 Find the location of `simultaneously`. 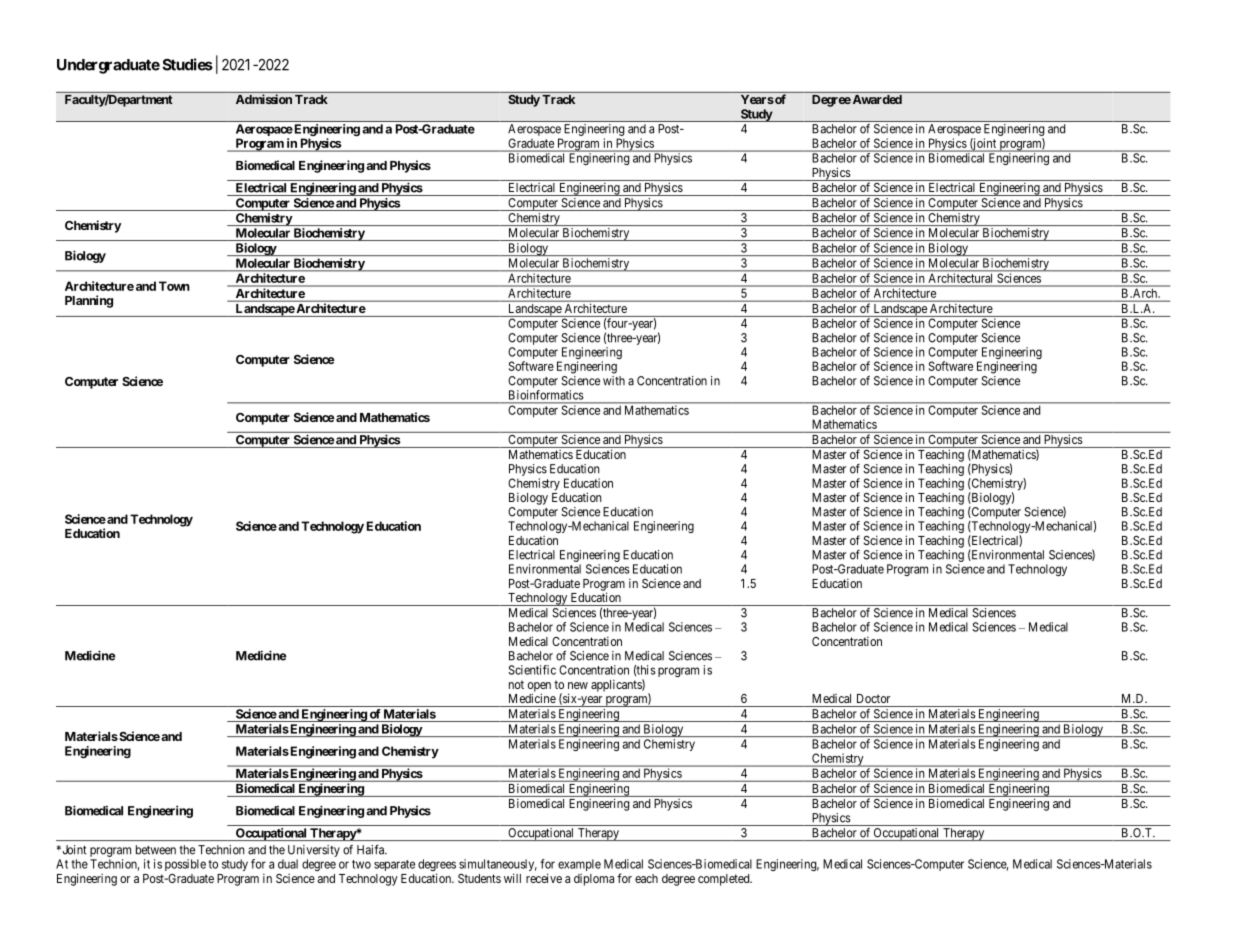

simultaneously is located at coordinates (498, 866).
